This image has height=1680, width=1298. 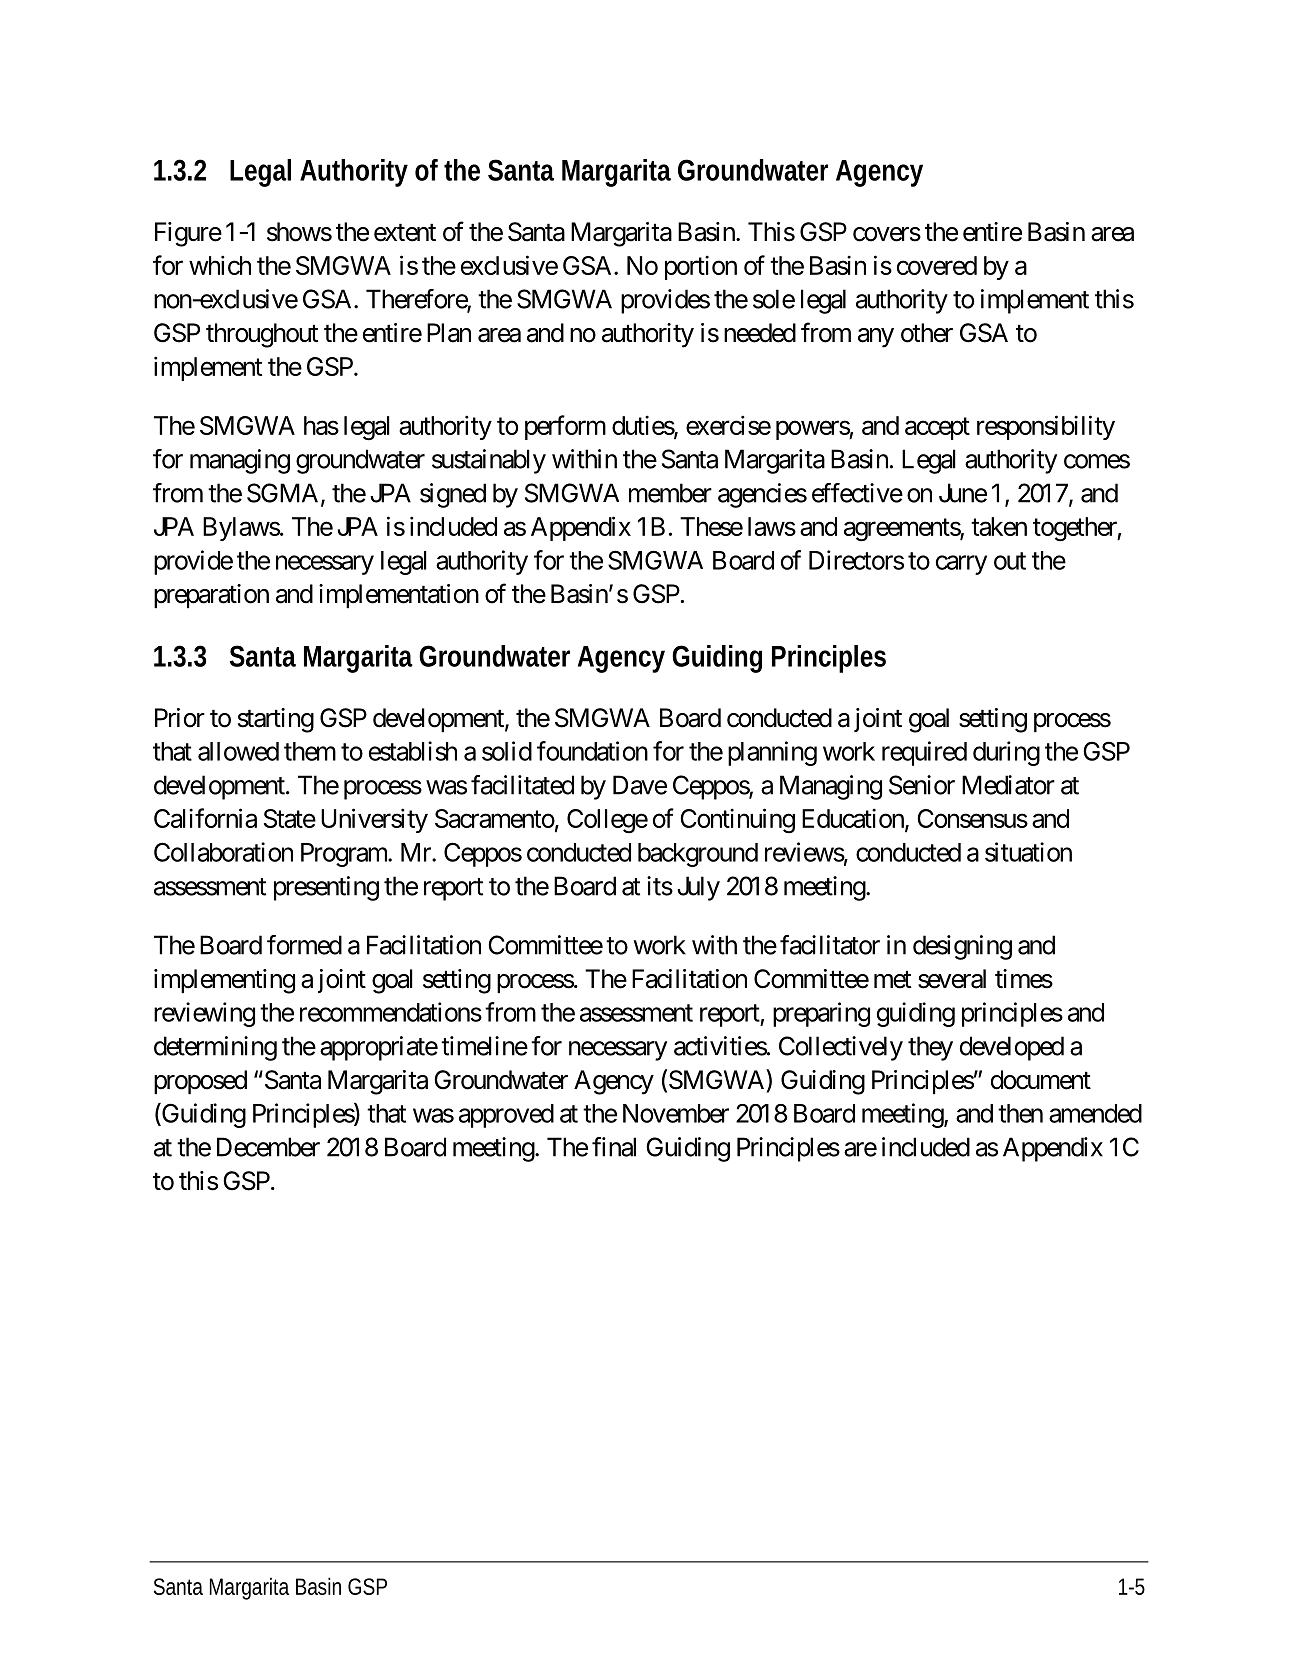 I want to click on December, so click(x=268, y=1147).
